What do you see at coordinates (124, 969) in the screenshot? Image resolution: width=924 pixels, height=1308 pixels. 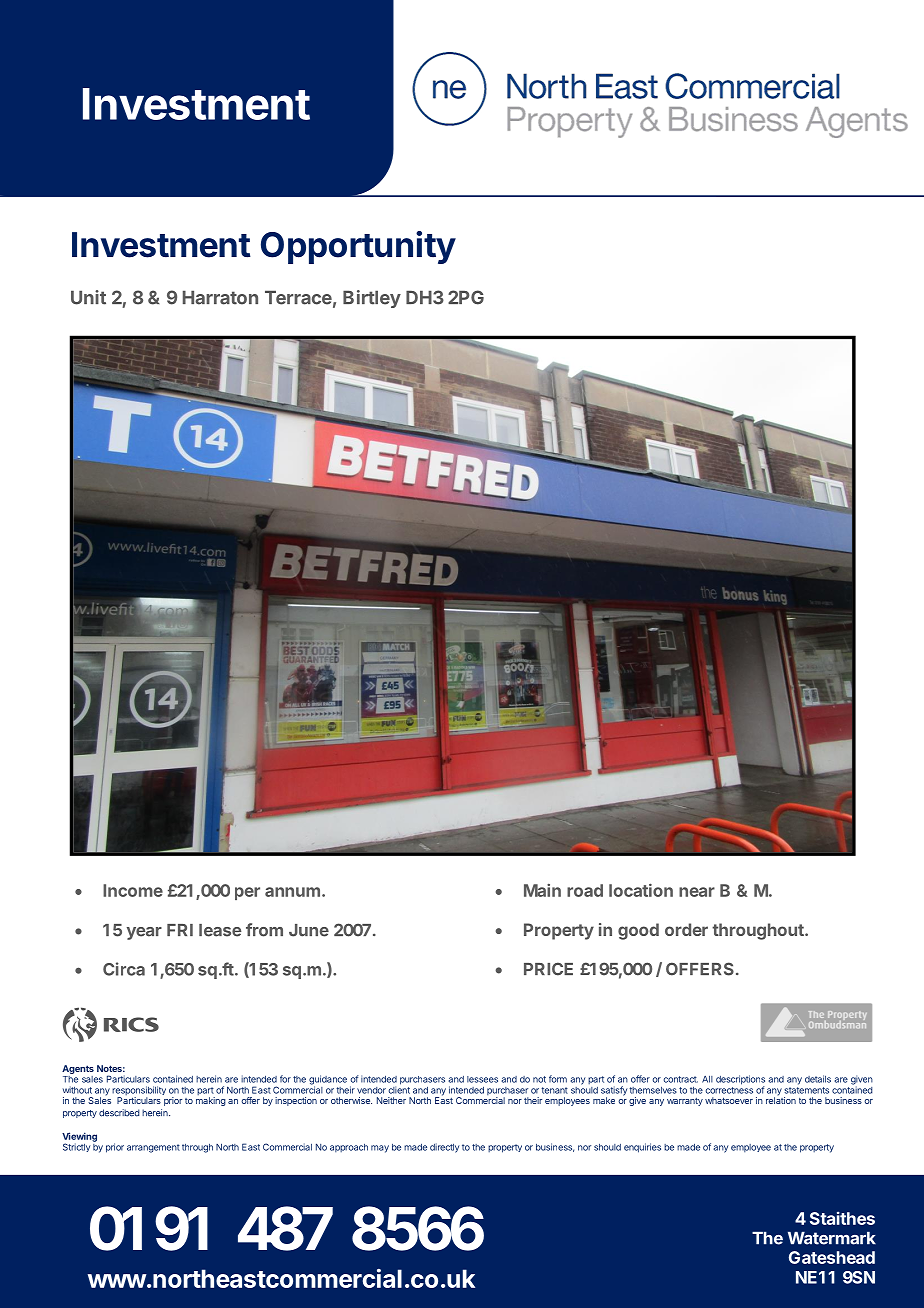 I see `Circa` at bounding box center [124, 969].
